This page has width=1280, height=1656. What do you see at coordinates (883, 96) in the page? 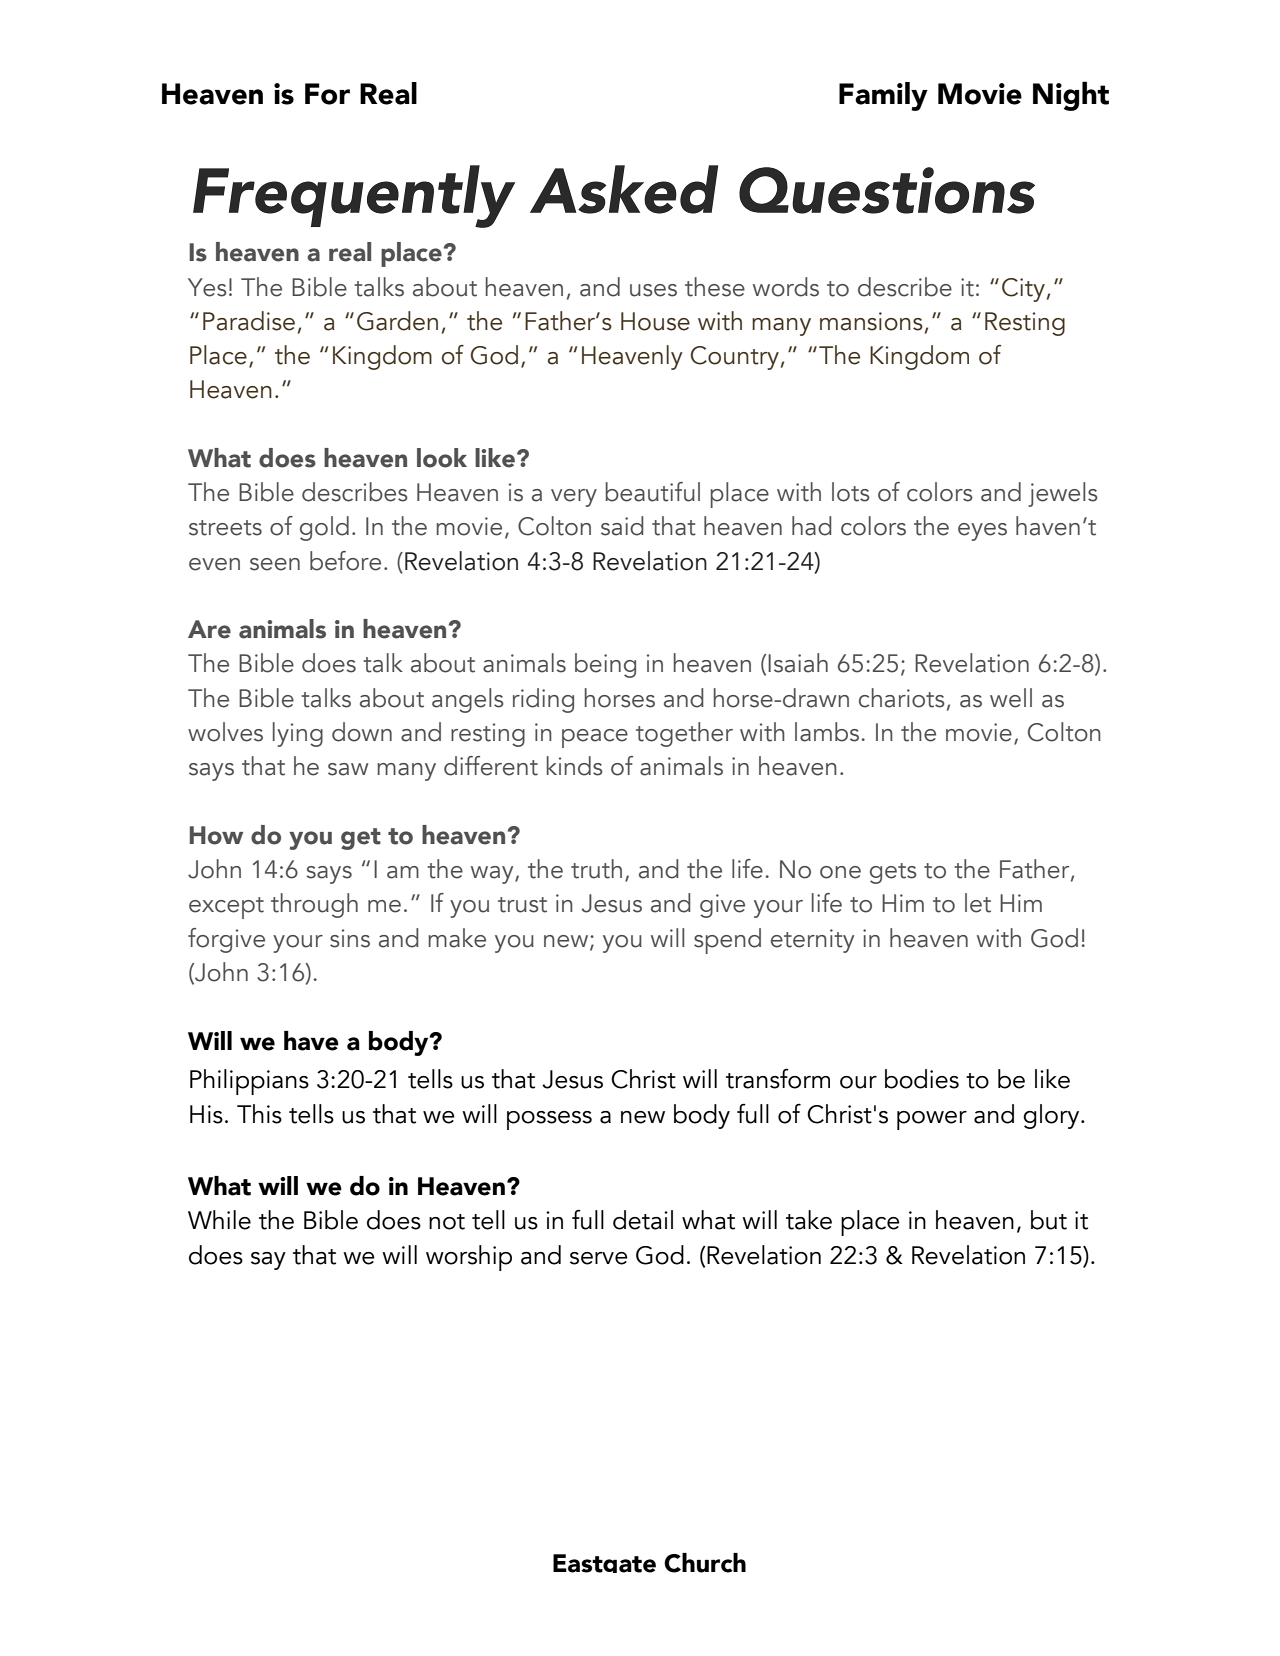
I see `Family` at bounding box center [883, 96].
